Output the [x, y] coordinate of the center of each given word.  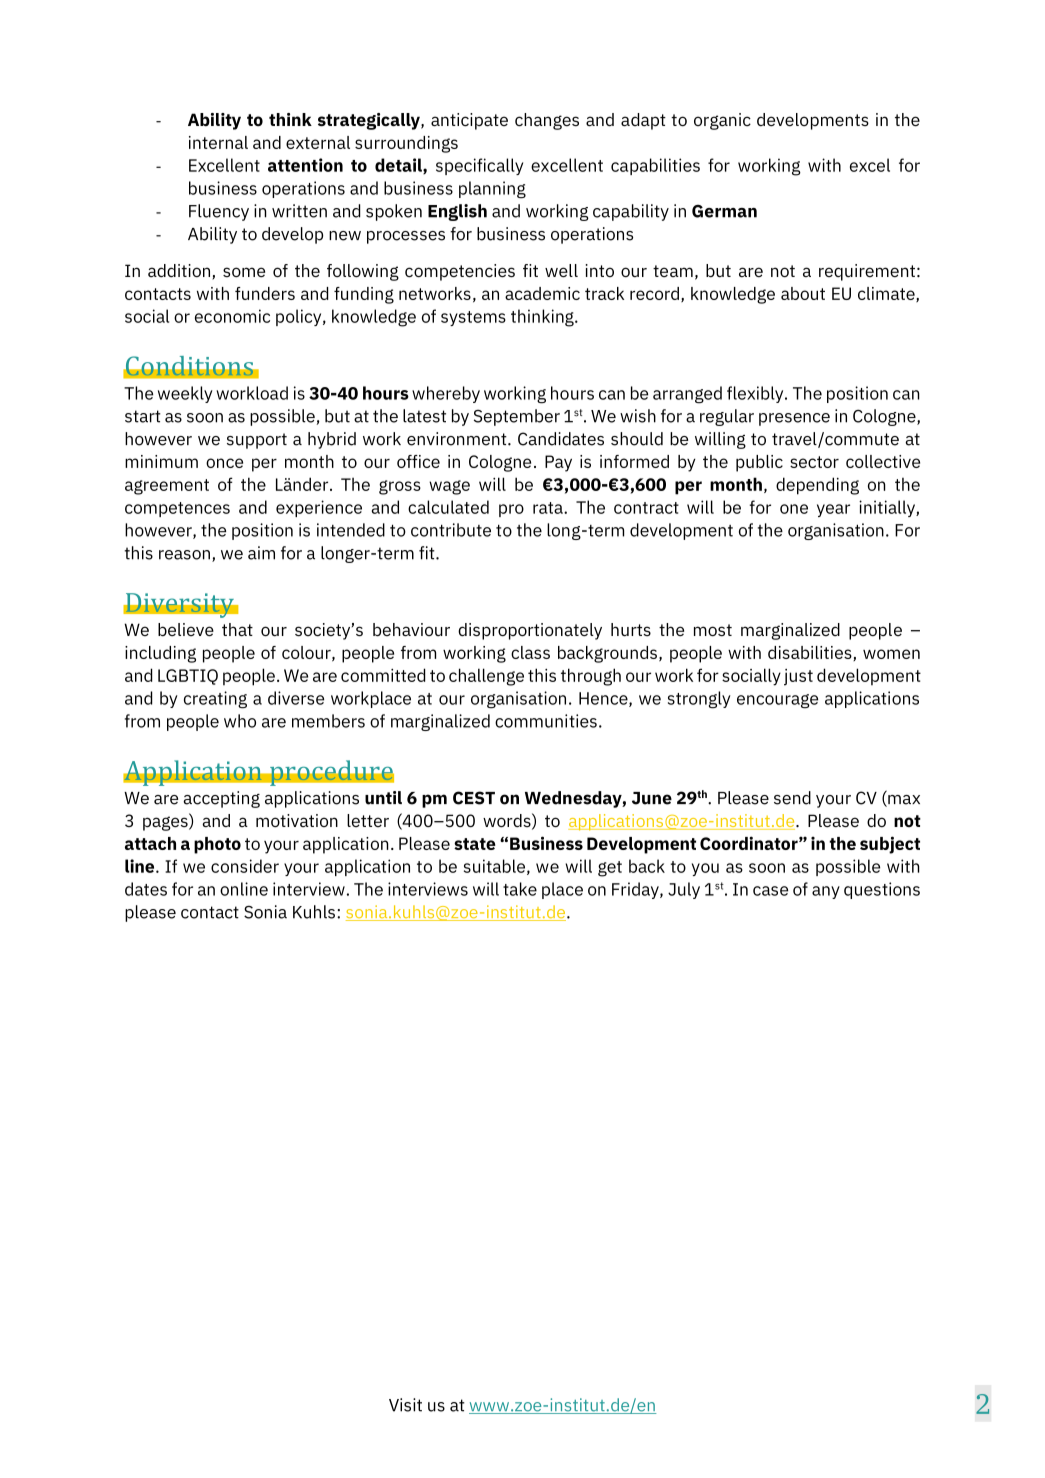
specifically [479, 166]
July [684, 890]
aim [261, 553]
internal [218, 142]
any [826, 892]
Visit [405, 1405]
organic [722, 121]
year [833, 510]
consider [245, 866]
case [770, 891]
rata [549, 508]
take [520, 889]
